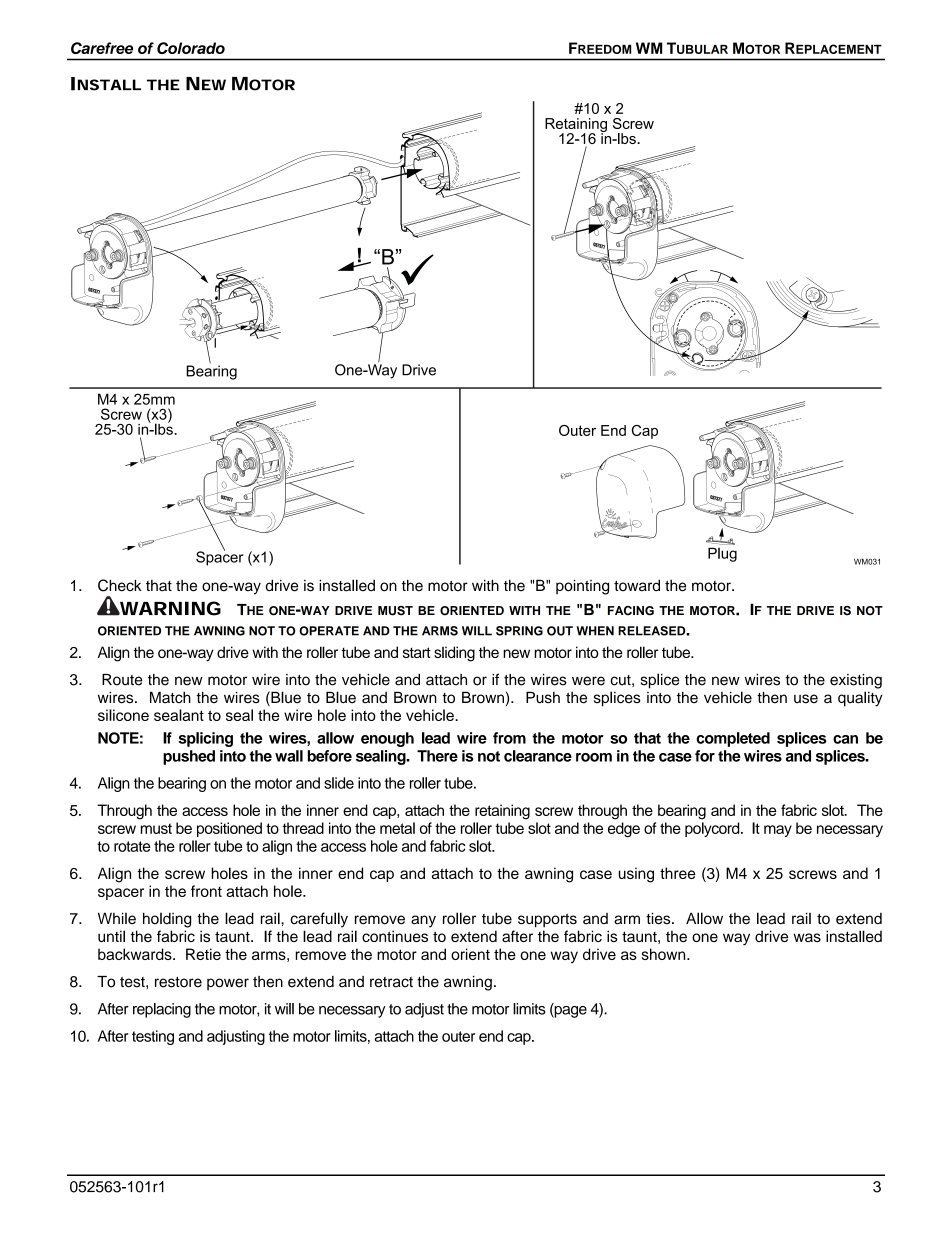  I want to click on sliding, so click(454, 654).
